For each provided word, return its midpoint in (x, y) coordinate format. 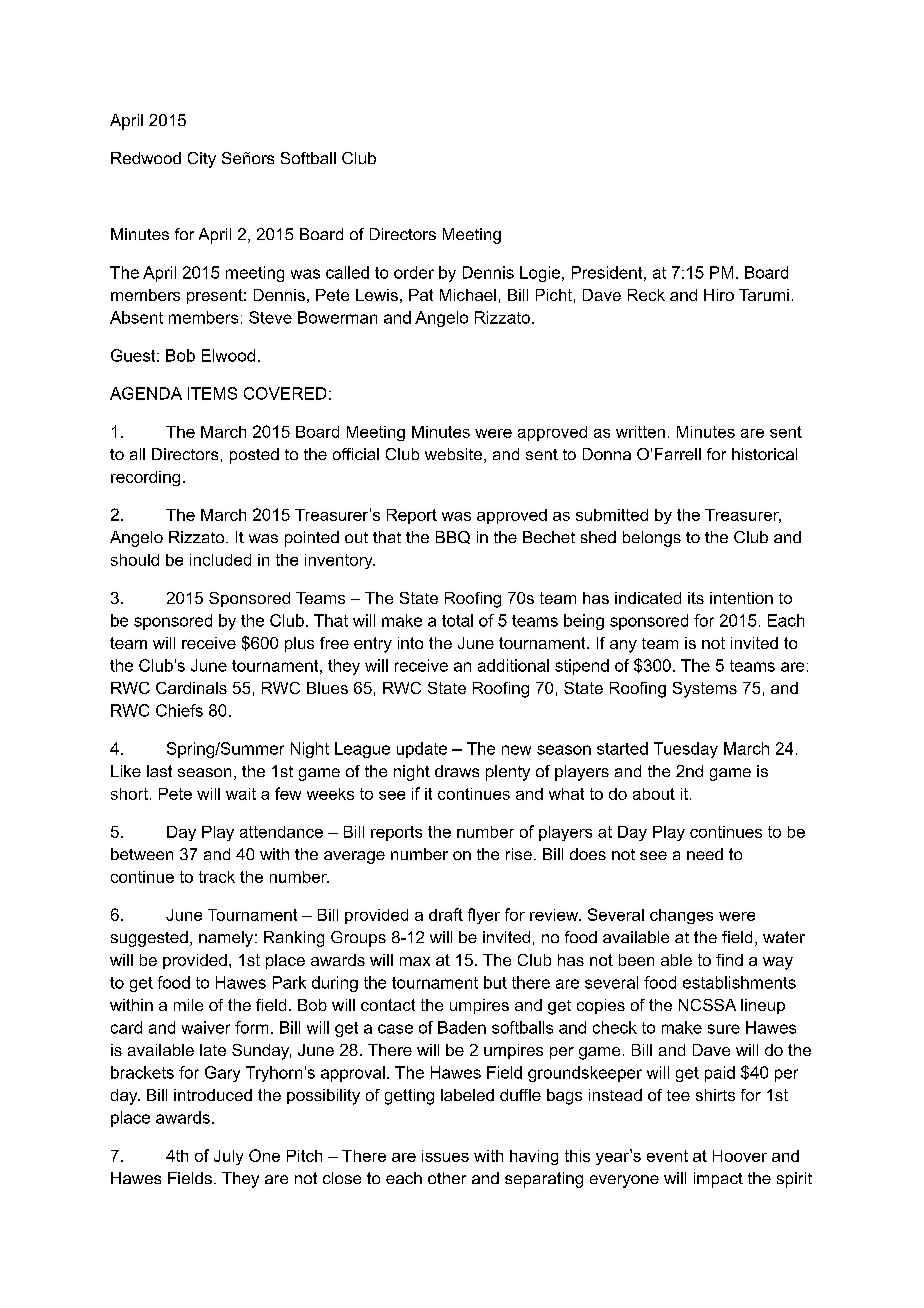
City (202, 160)
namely (227, 939)
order (414, 272)
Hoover (740, 1156)
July (228, 1157)
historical (764, 454)
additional (513, 665)
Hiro (719, 295)
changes (681, 916)
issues (445, 1156)
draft (446, 914)
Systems (705, 690)
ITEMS (212, 393)
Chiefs (179, 710)
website (453, 454)
